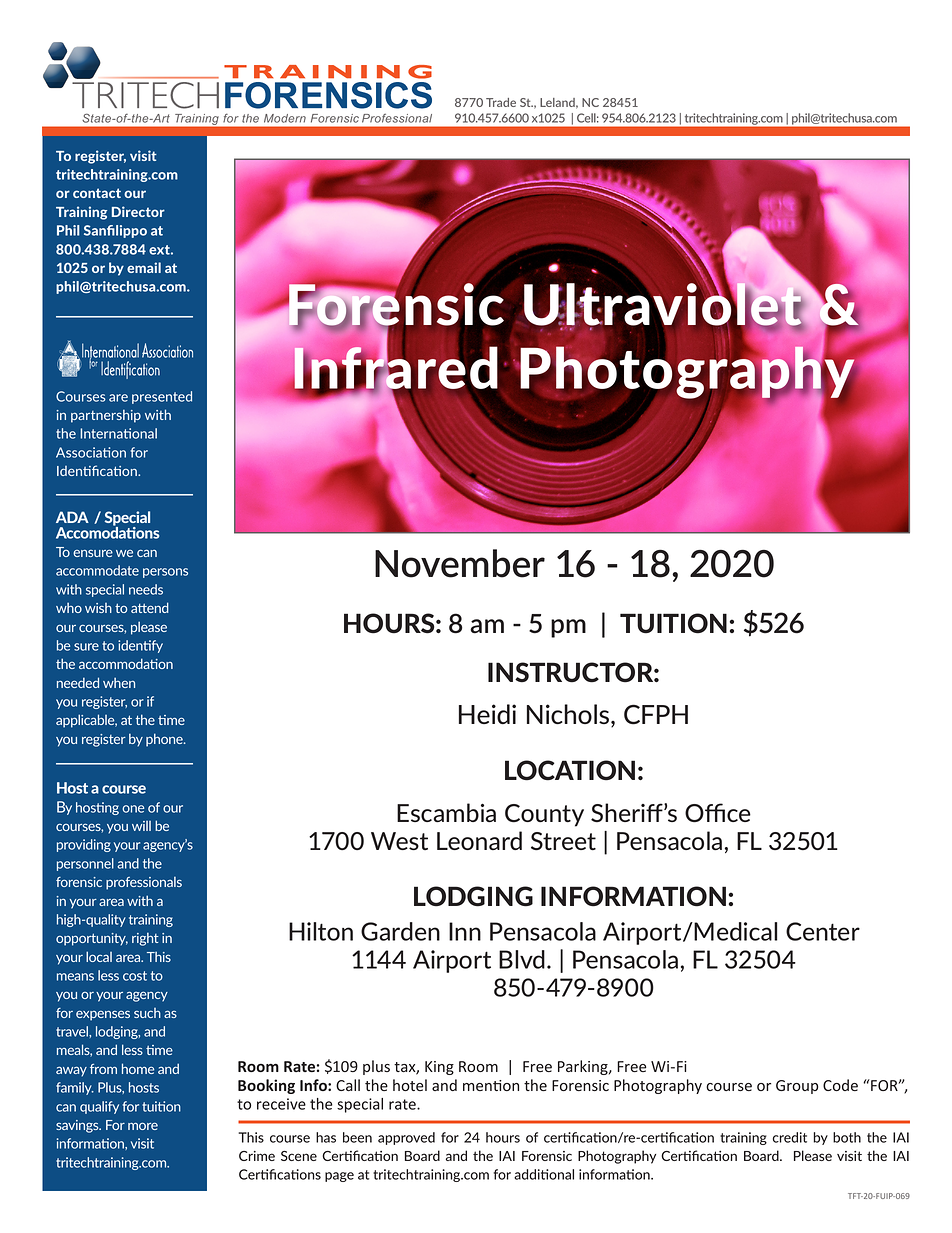 This screenshot has width=952, height=1233. Describe the element at coordinates (143, 1126) in the screenshot. I see `more` at that location.
